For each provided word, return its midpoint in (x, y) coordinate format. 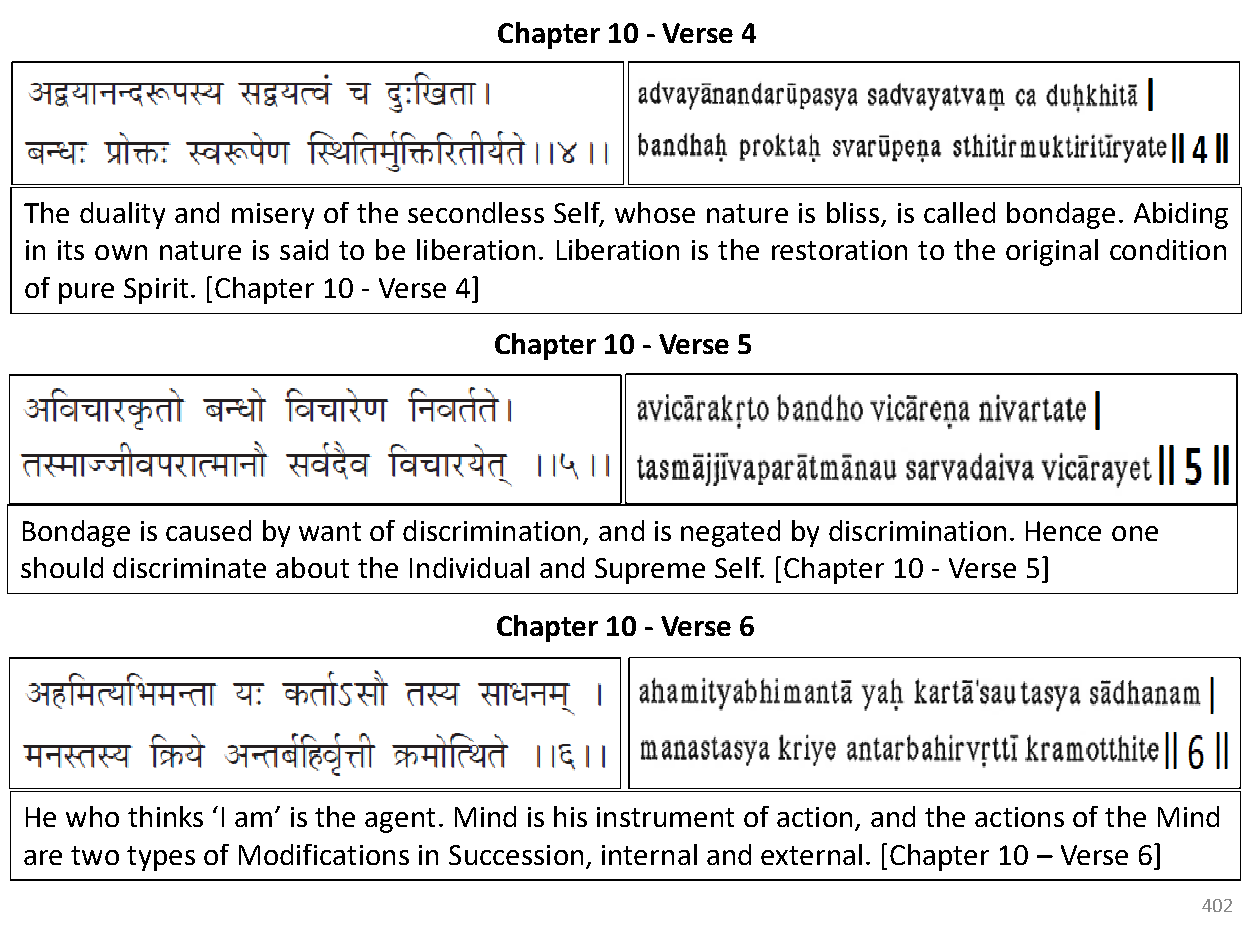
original (1052, 252)
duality (122, 215)
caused (208, 530)
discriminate (189, 567)
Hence (1063, 531)
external (811, 854)
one (1135, 533)
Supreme (650, 571)
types (161, 858)
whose (655, 212)
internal (649, 854)
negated (730, 533)
